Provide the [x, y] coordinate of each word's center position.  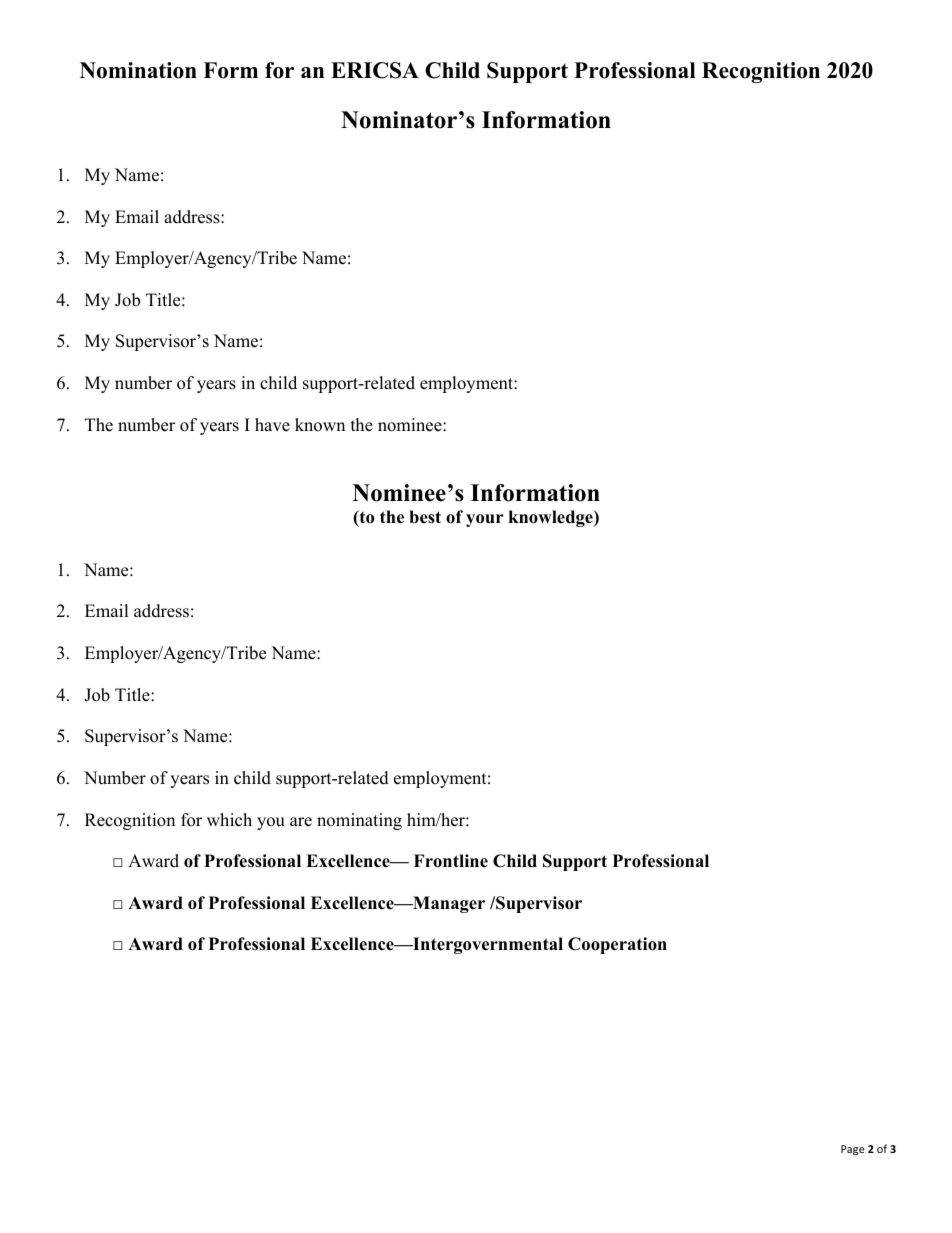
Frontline [451, 861]
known [320, 425]
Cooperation [617, 945]
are [301, 822]
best [425, 517]
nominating [359, 821]
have [272, 425]
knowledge [552, 518]
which [229, 820]
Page [853, 1150]
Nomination [138, 70]
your [485, 520]
